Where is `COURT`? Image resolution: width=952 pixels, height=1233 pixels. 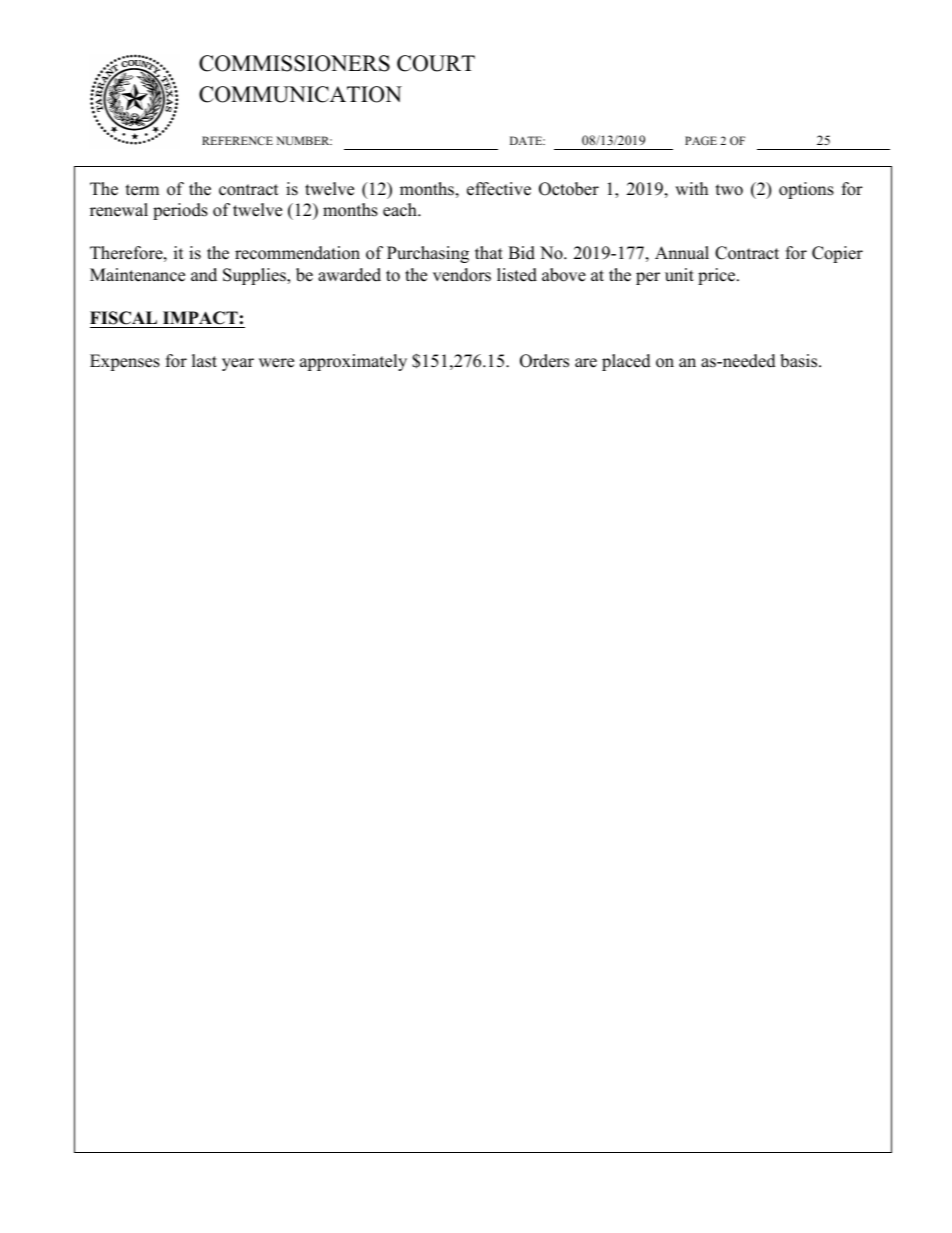 COURT is located at coordinates (436, 63).
